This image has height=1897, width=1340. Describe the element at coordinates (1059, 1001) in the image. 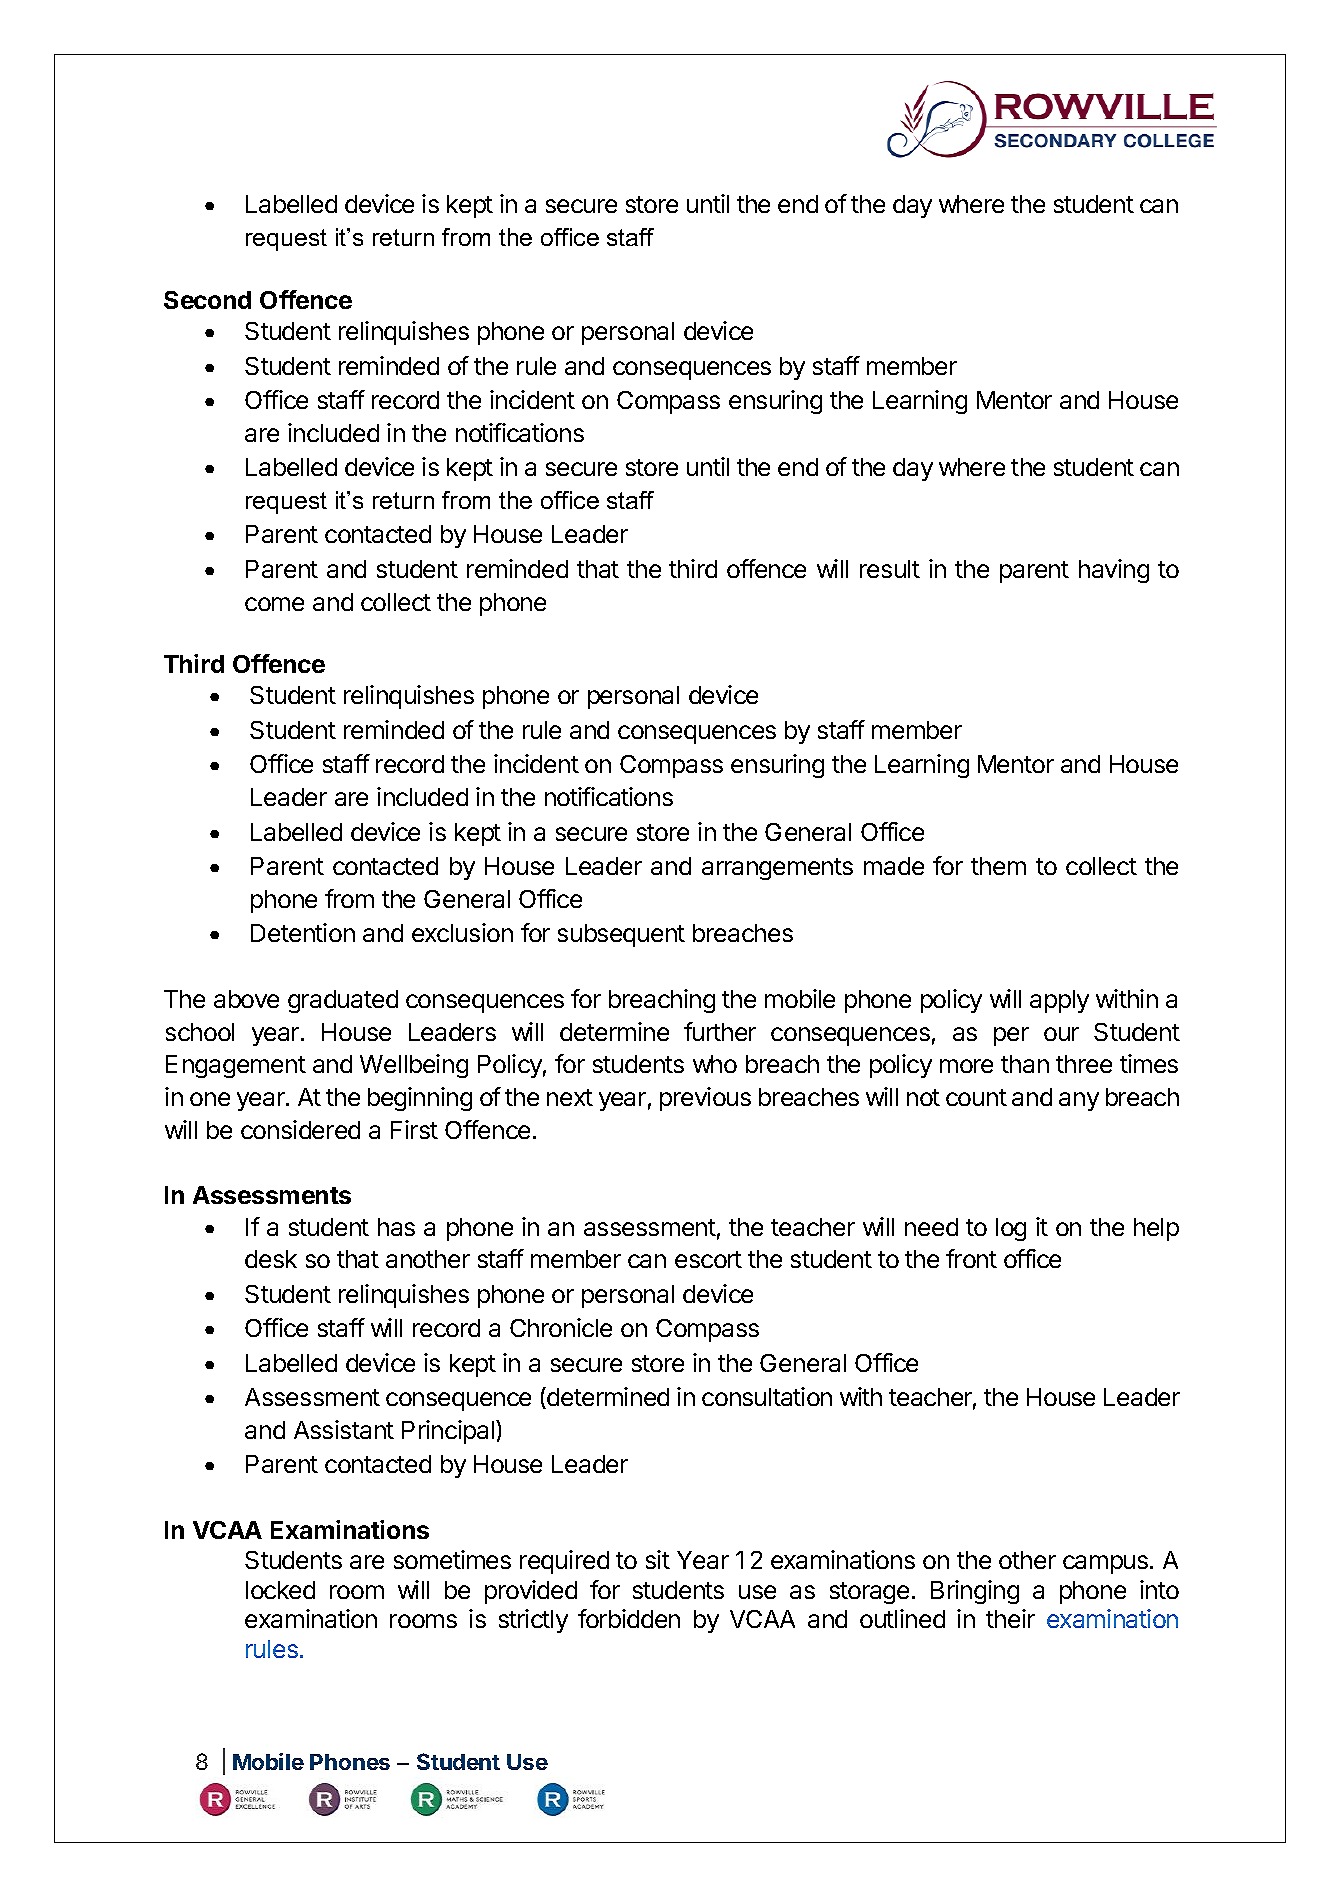

I see `apply` at that location.
